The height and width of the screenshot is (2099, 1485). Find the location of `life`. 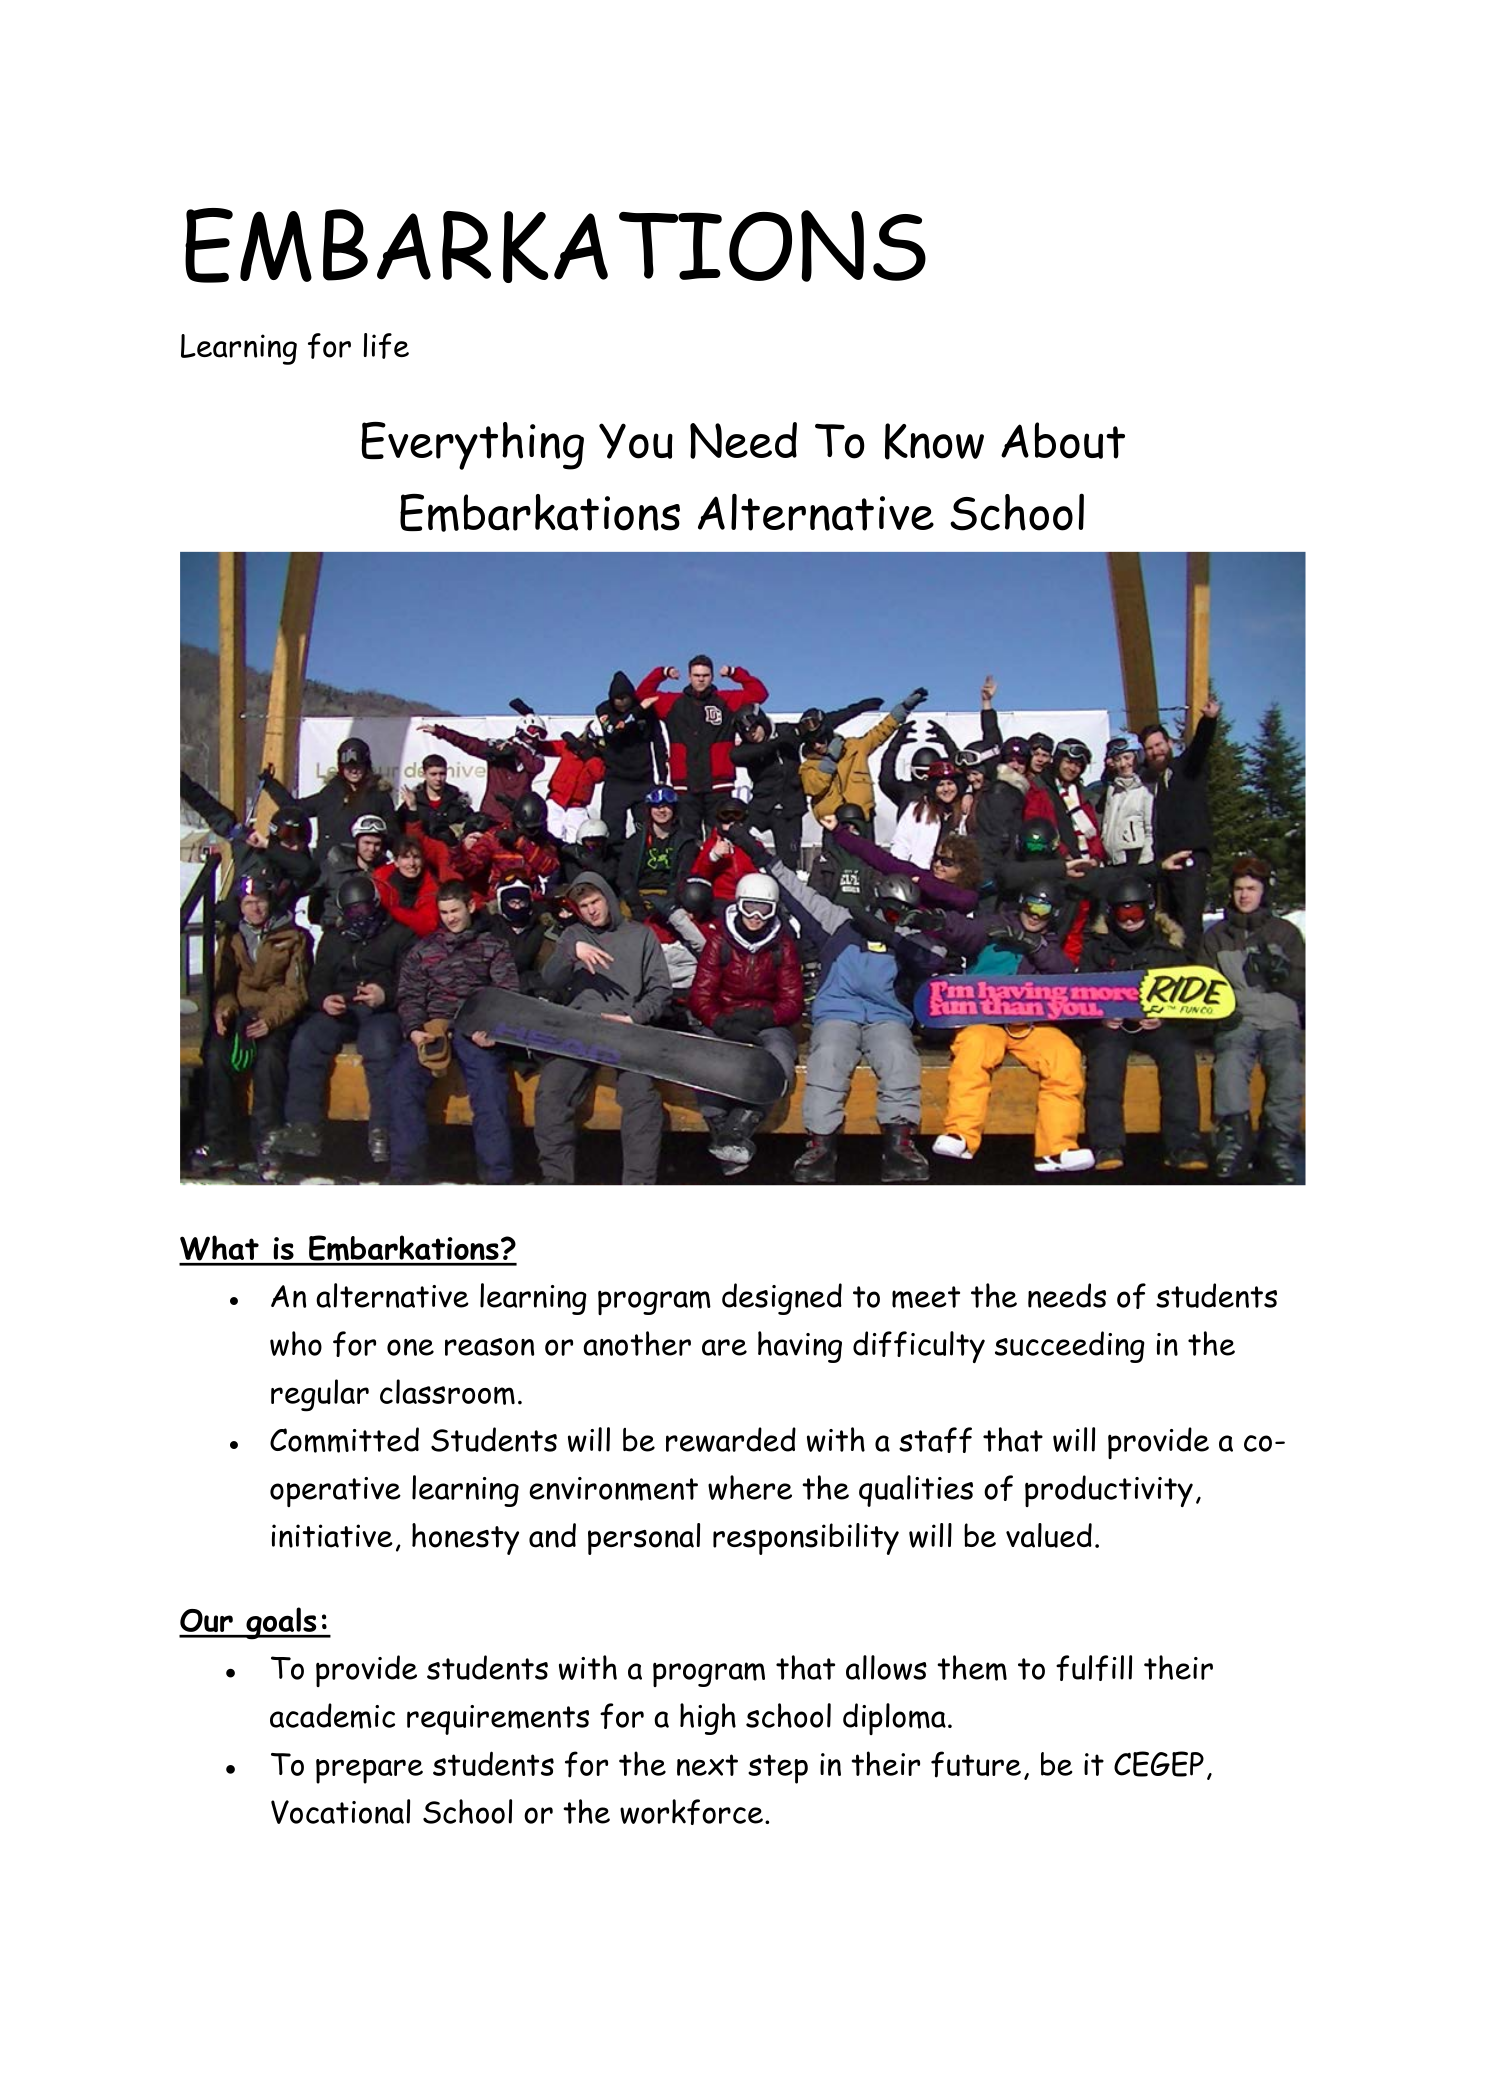

life is located at coordinates (386, 346).
